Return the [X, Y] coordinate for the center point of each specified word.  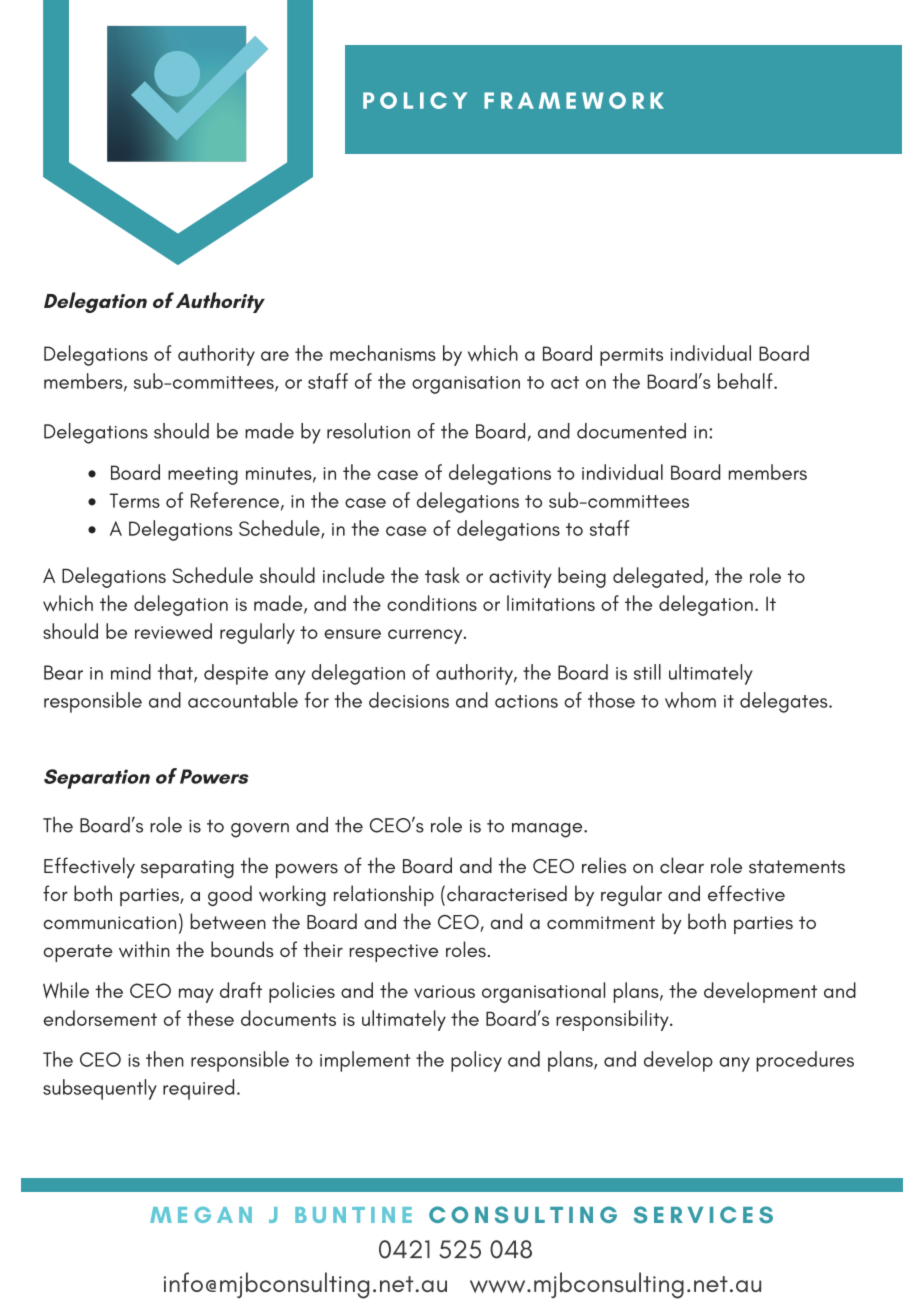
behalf [746, 381]
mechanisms [383, 353]
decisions [409, 700]
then [165, 1059]
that [176, 673]
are [275, 356]
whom [690, 700]
